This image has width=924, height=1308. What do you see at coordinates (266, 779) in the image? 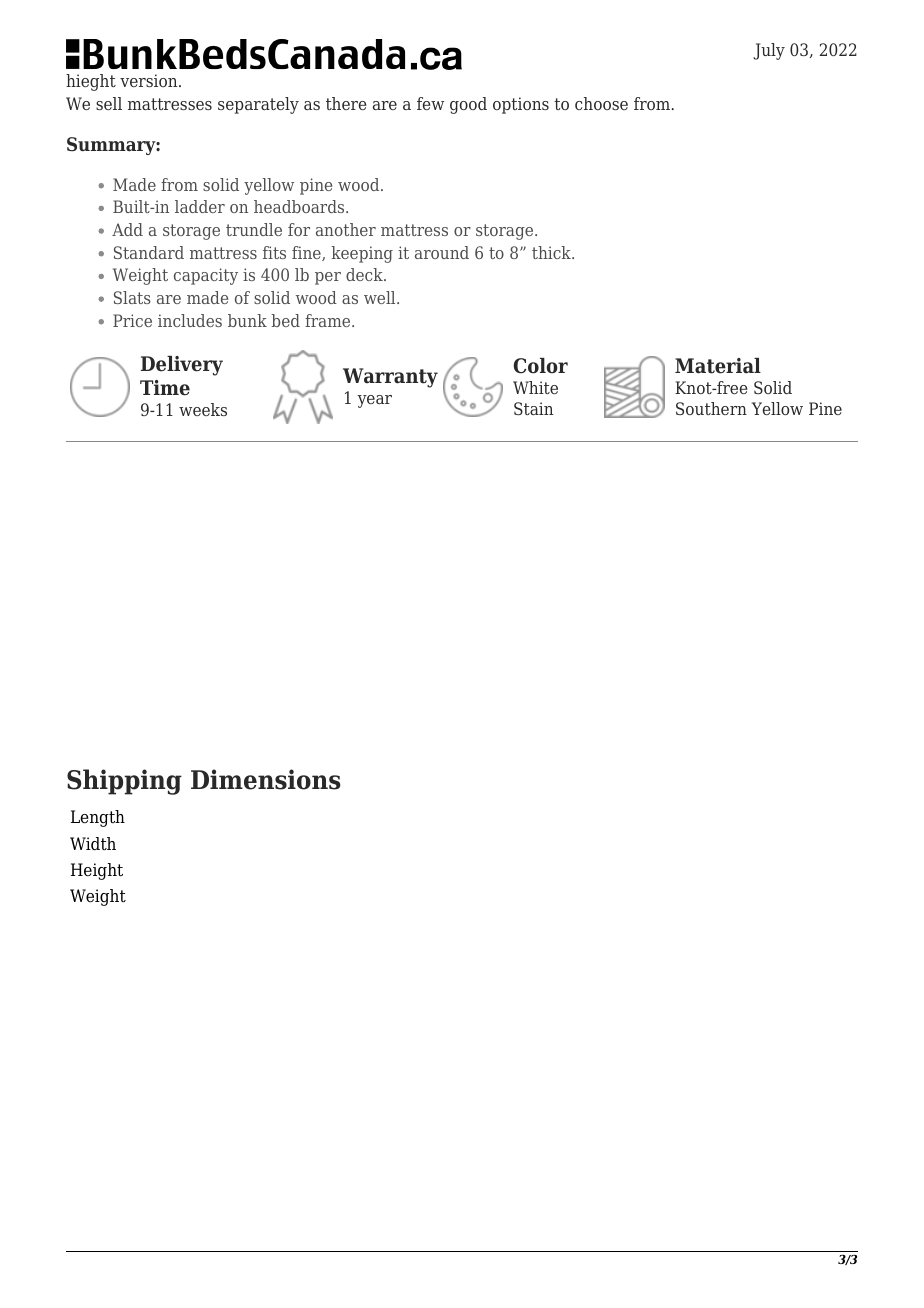
I see `Dimensions` at bounding box center [266, 779].
